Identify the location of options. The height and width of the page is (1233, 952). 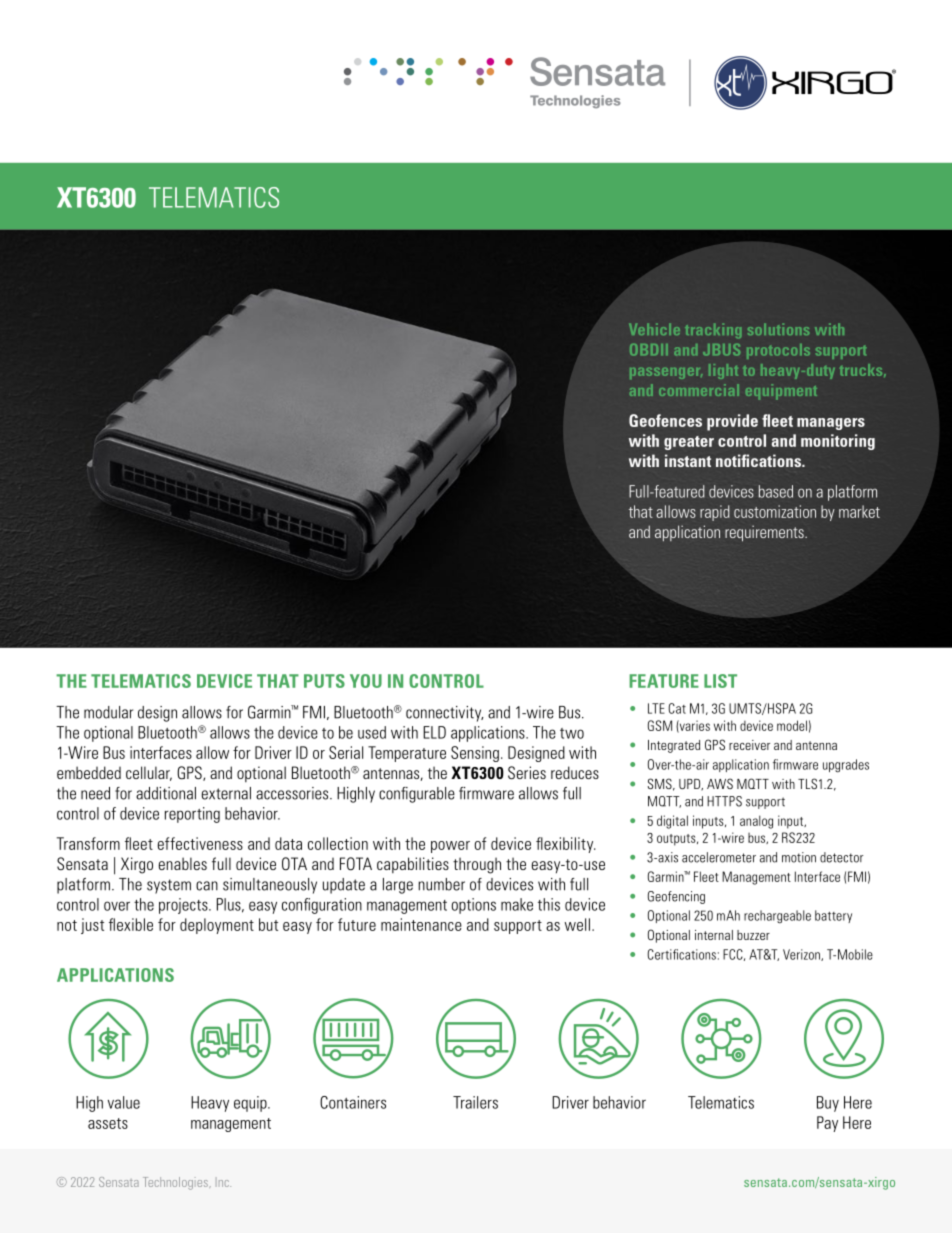
(474, 906).
